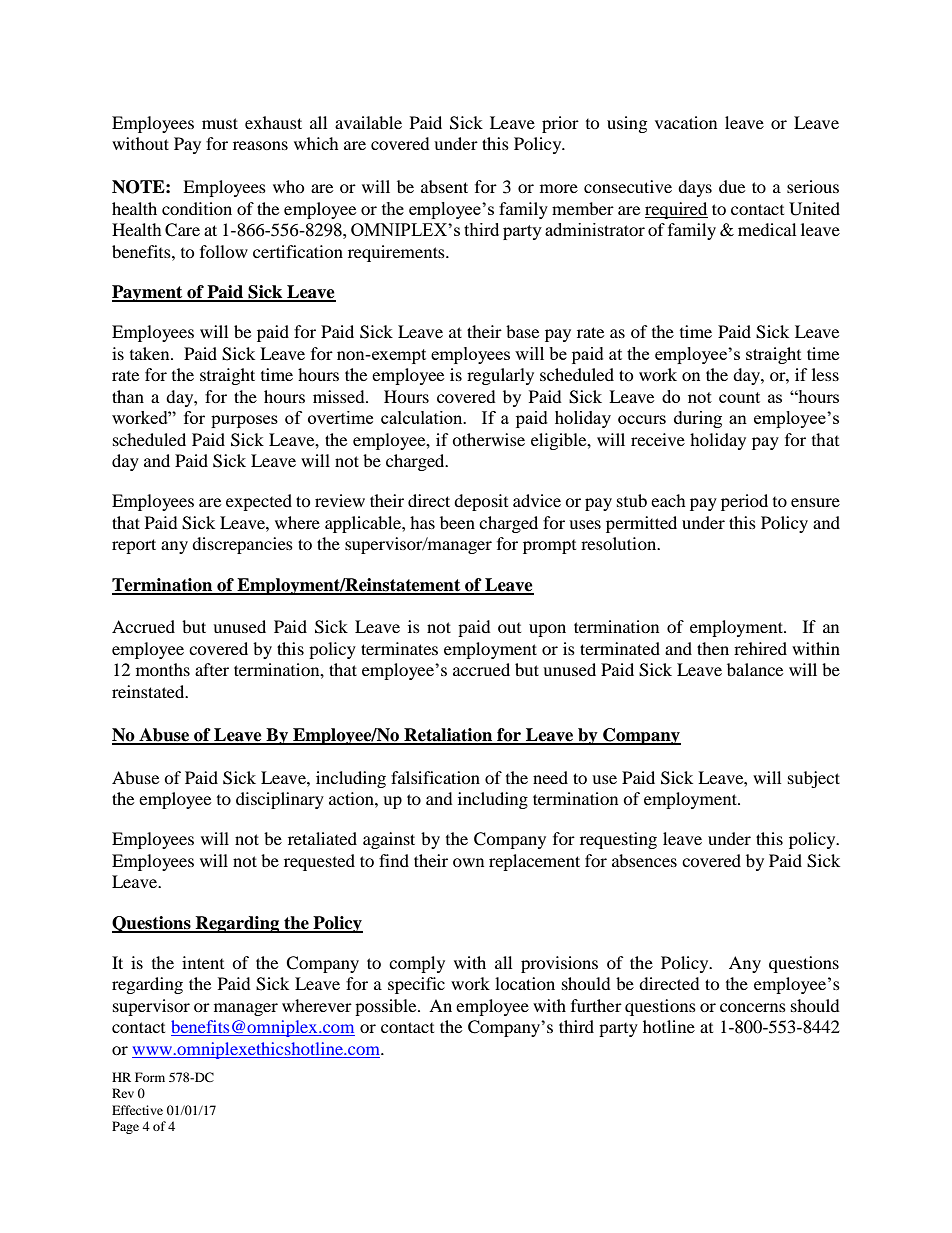 Image resolution: width=952 pixels, height=1233 pixels. Describe the element at coordinates (242, 545) in the image. I see `discrepancies` at that location.
